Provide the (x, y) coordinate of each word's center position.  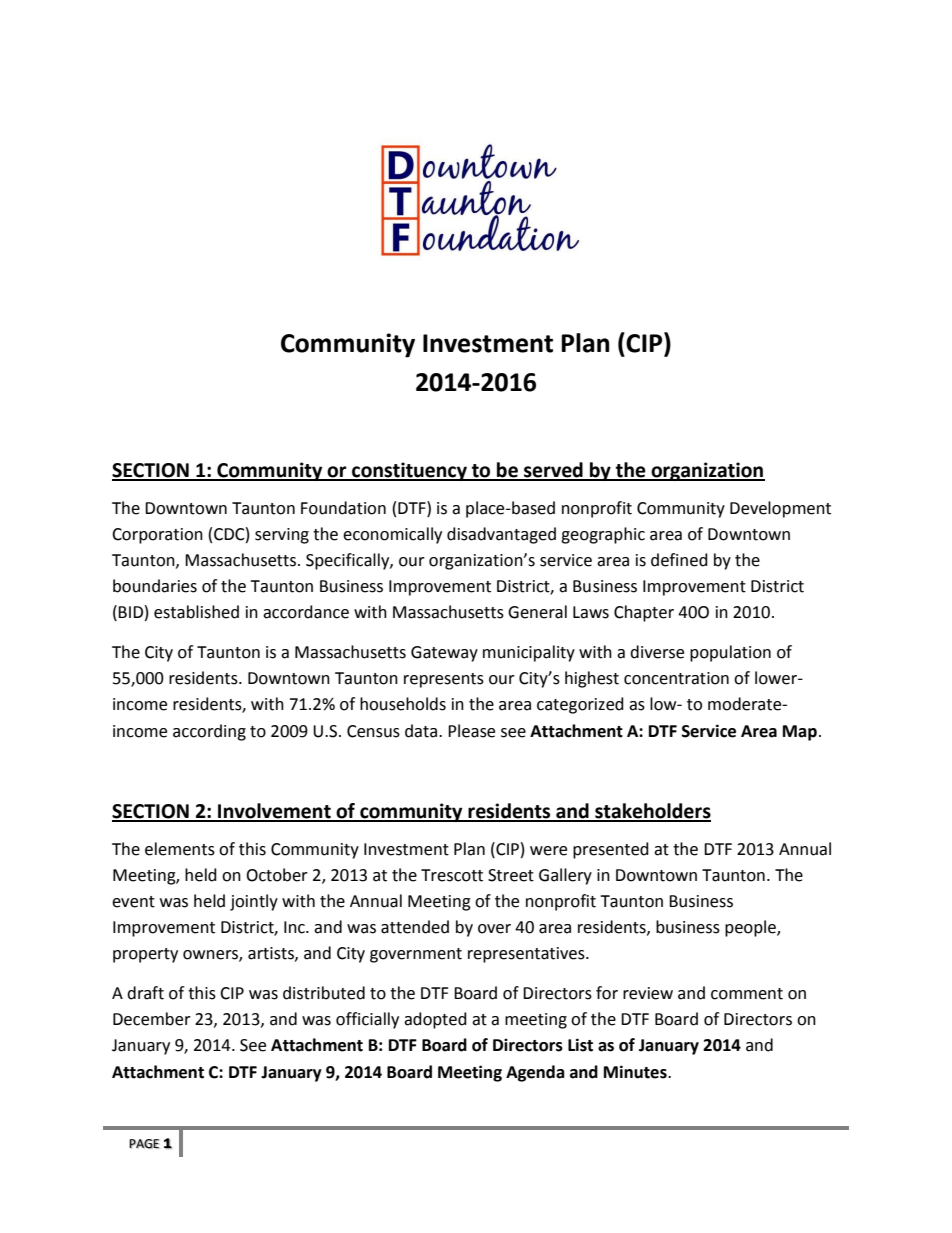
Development (780, 509)
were (548, 851)
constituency (409, 471)
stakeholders (652, 812)
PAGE (144, 1144)
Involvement (274, 812)
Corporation (157, 536)
